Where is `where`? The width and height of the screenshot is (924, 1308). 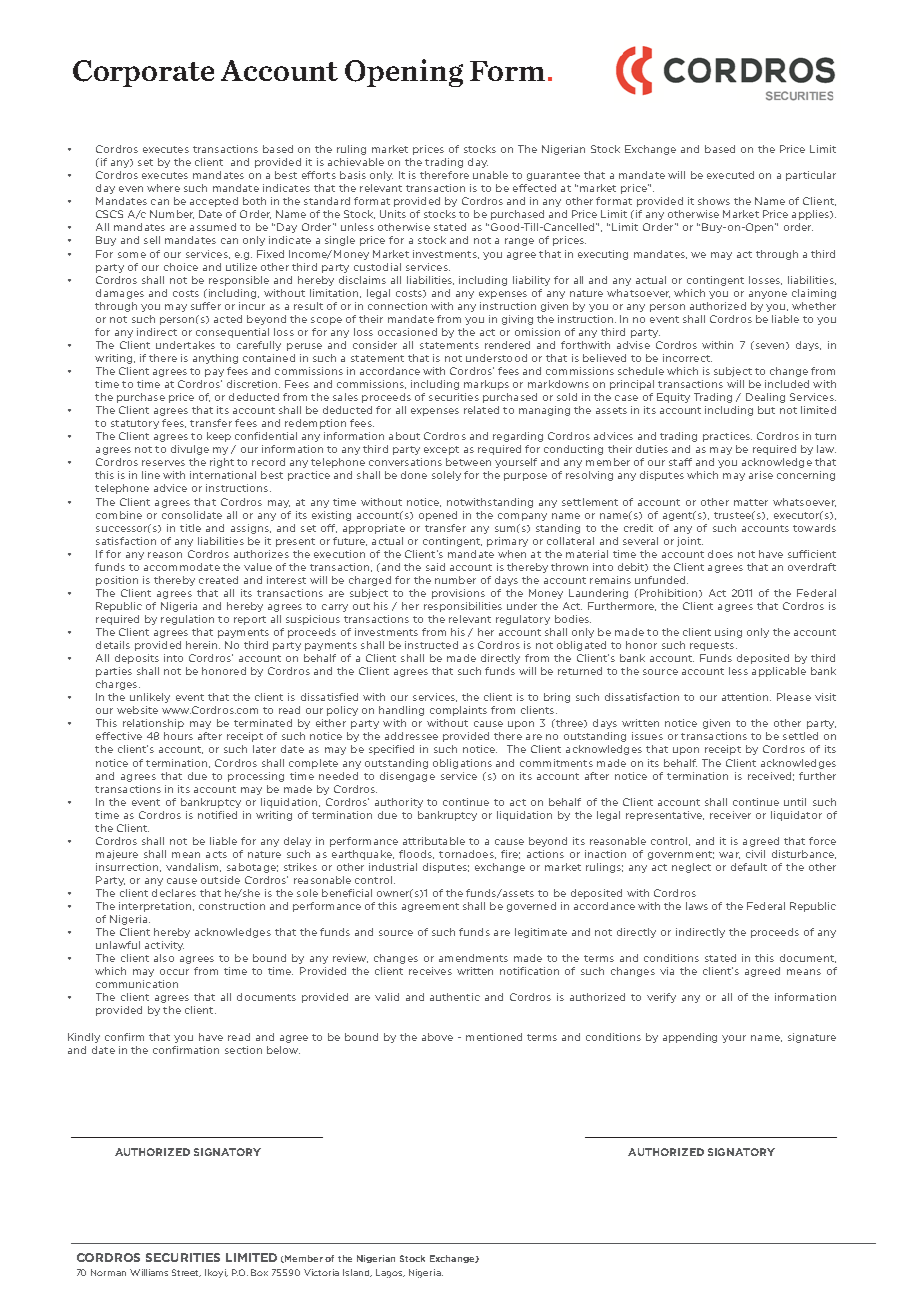 where is located at coordinates (163, 188).
